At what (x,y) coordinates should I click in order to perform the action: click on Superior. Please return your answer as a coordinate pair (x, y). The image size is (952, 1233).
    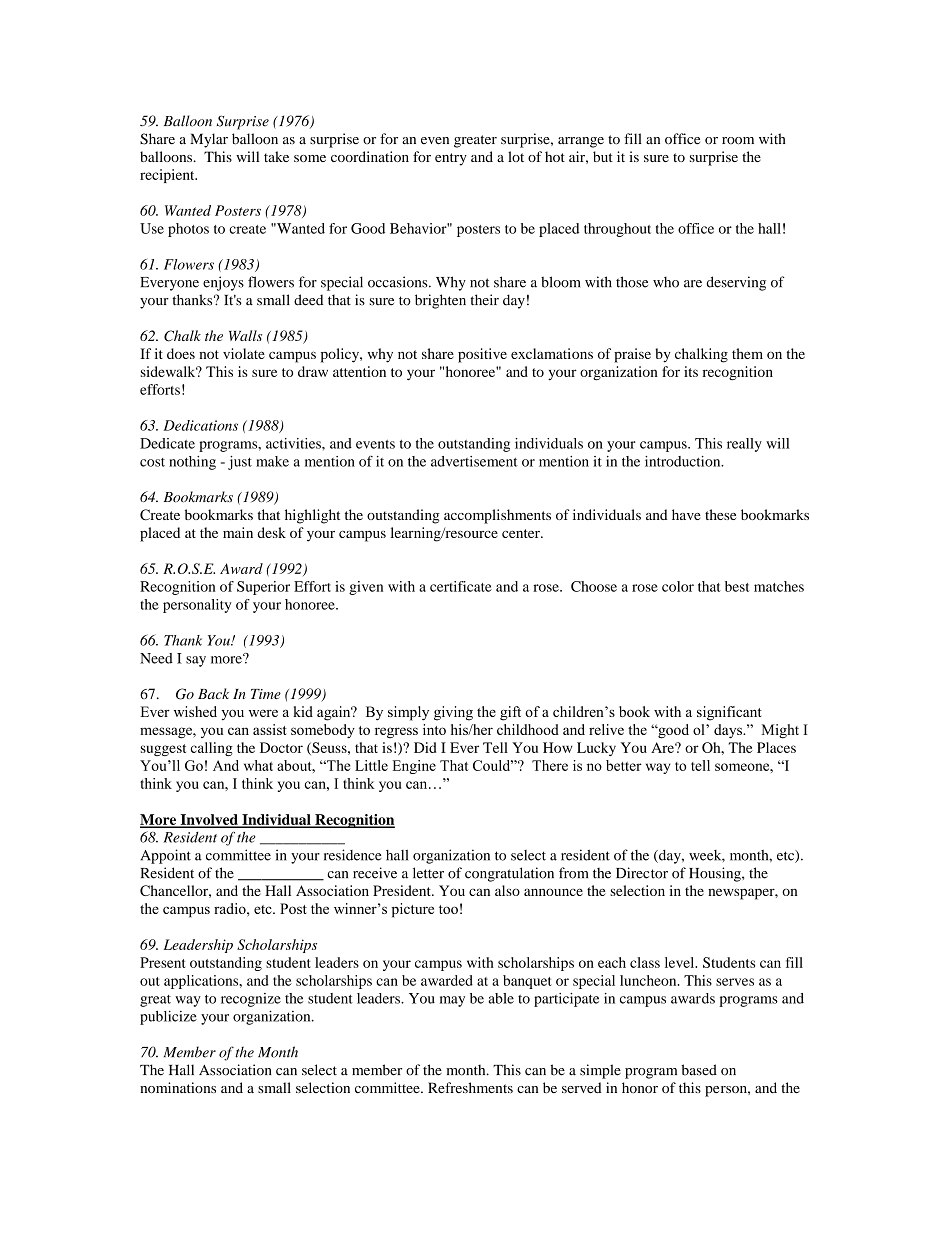
    Looking at the image, I should click on (263, 588).
